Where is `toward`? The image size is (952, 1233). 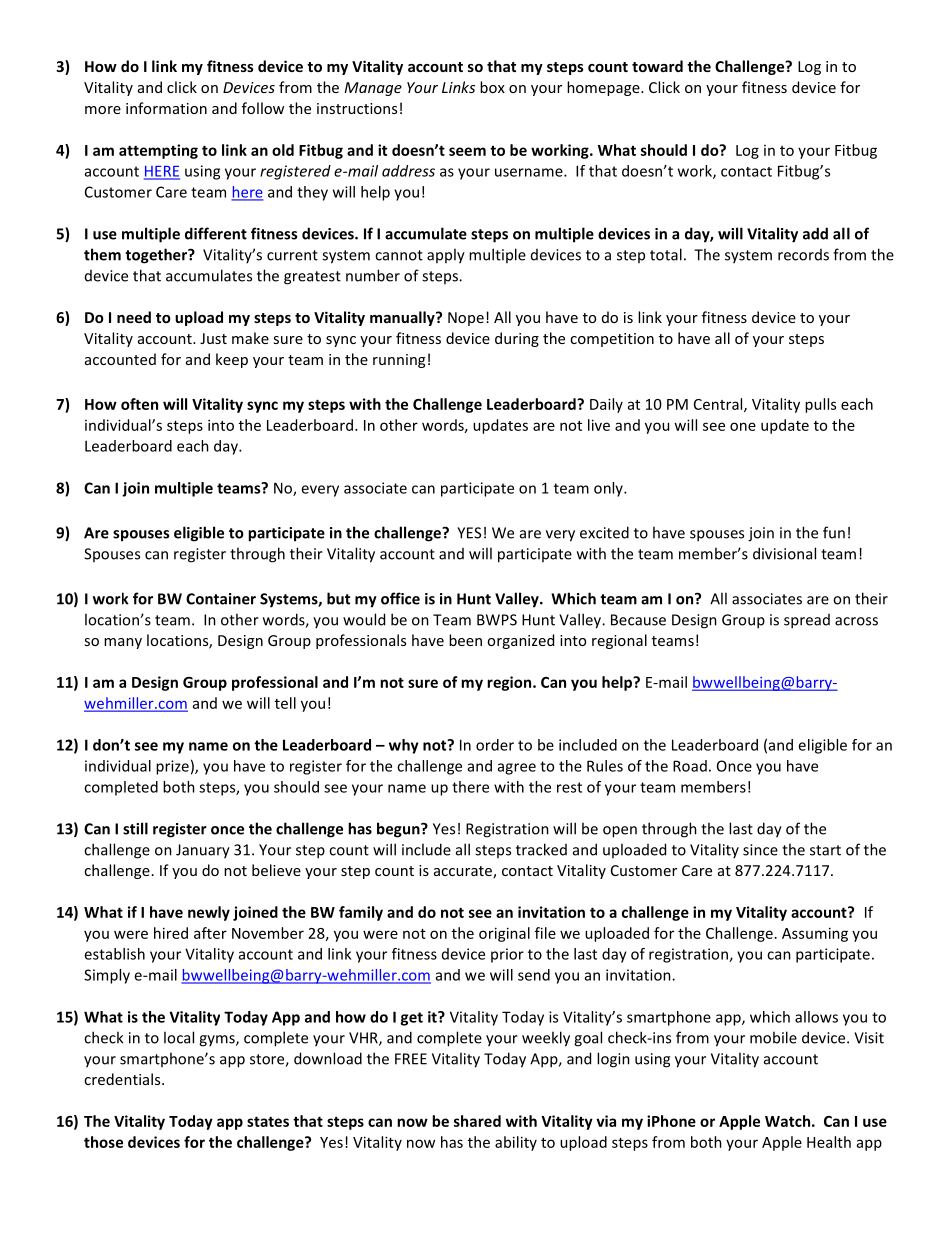
toward is located at coordinates (657, 66).
